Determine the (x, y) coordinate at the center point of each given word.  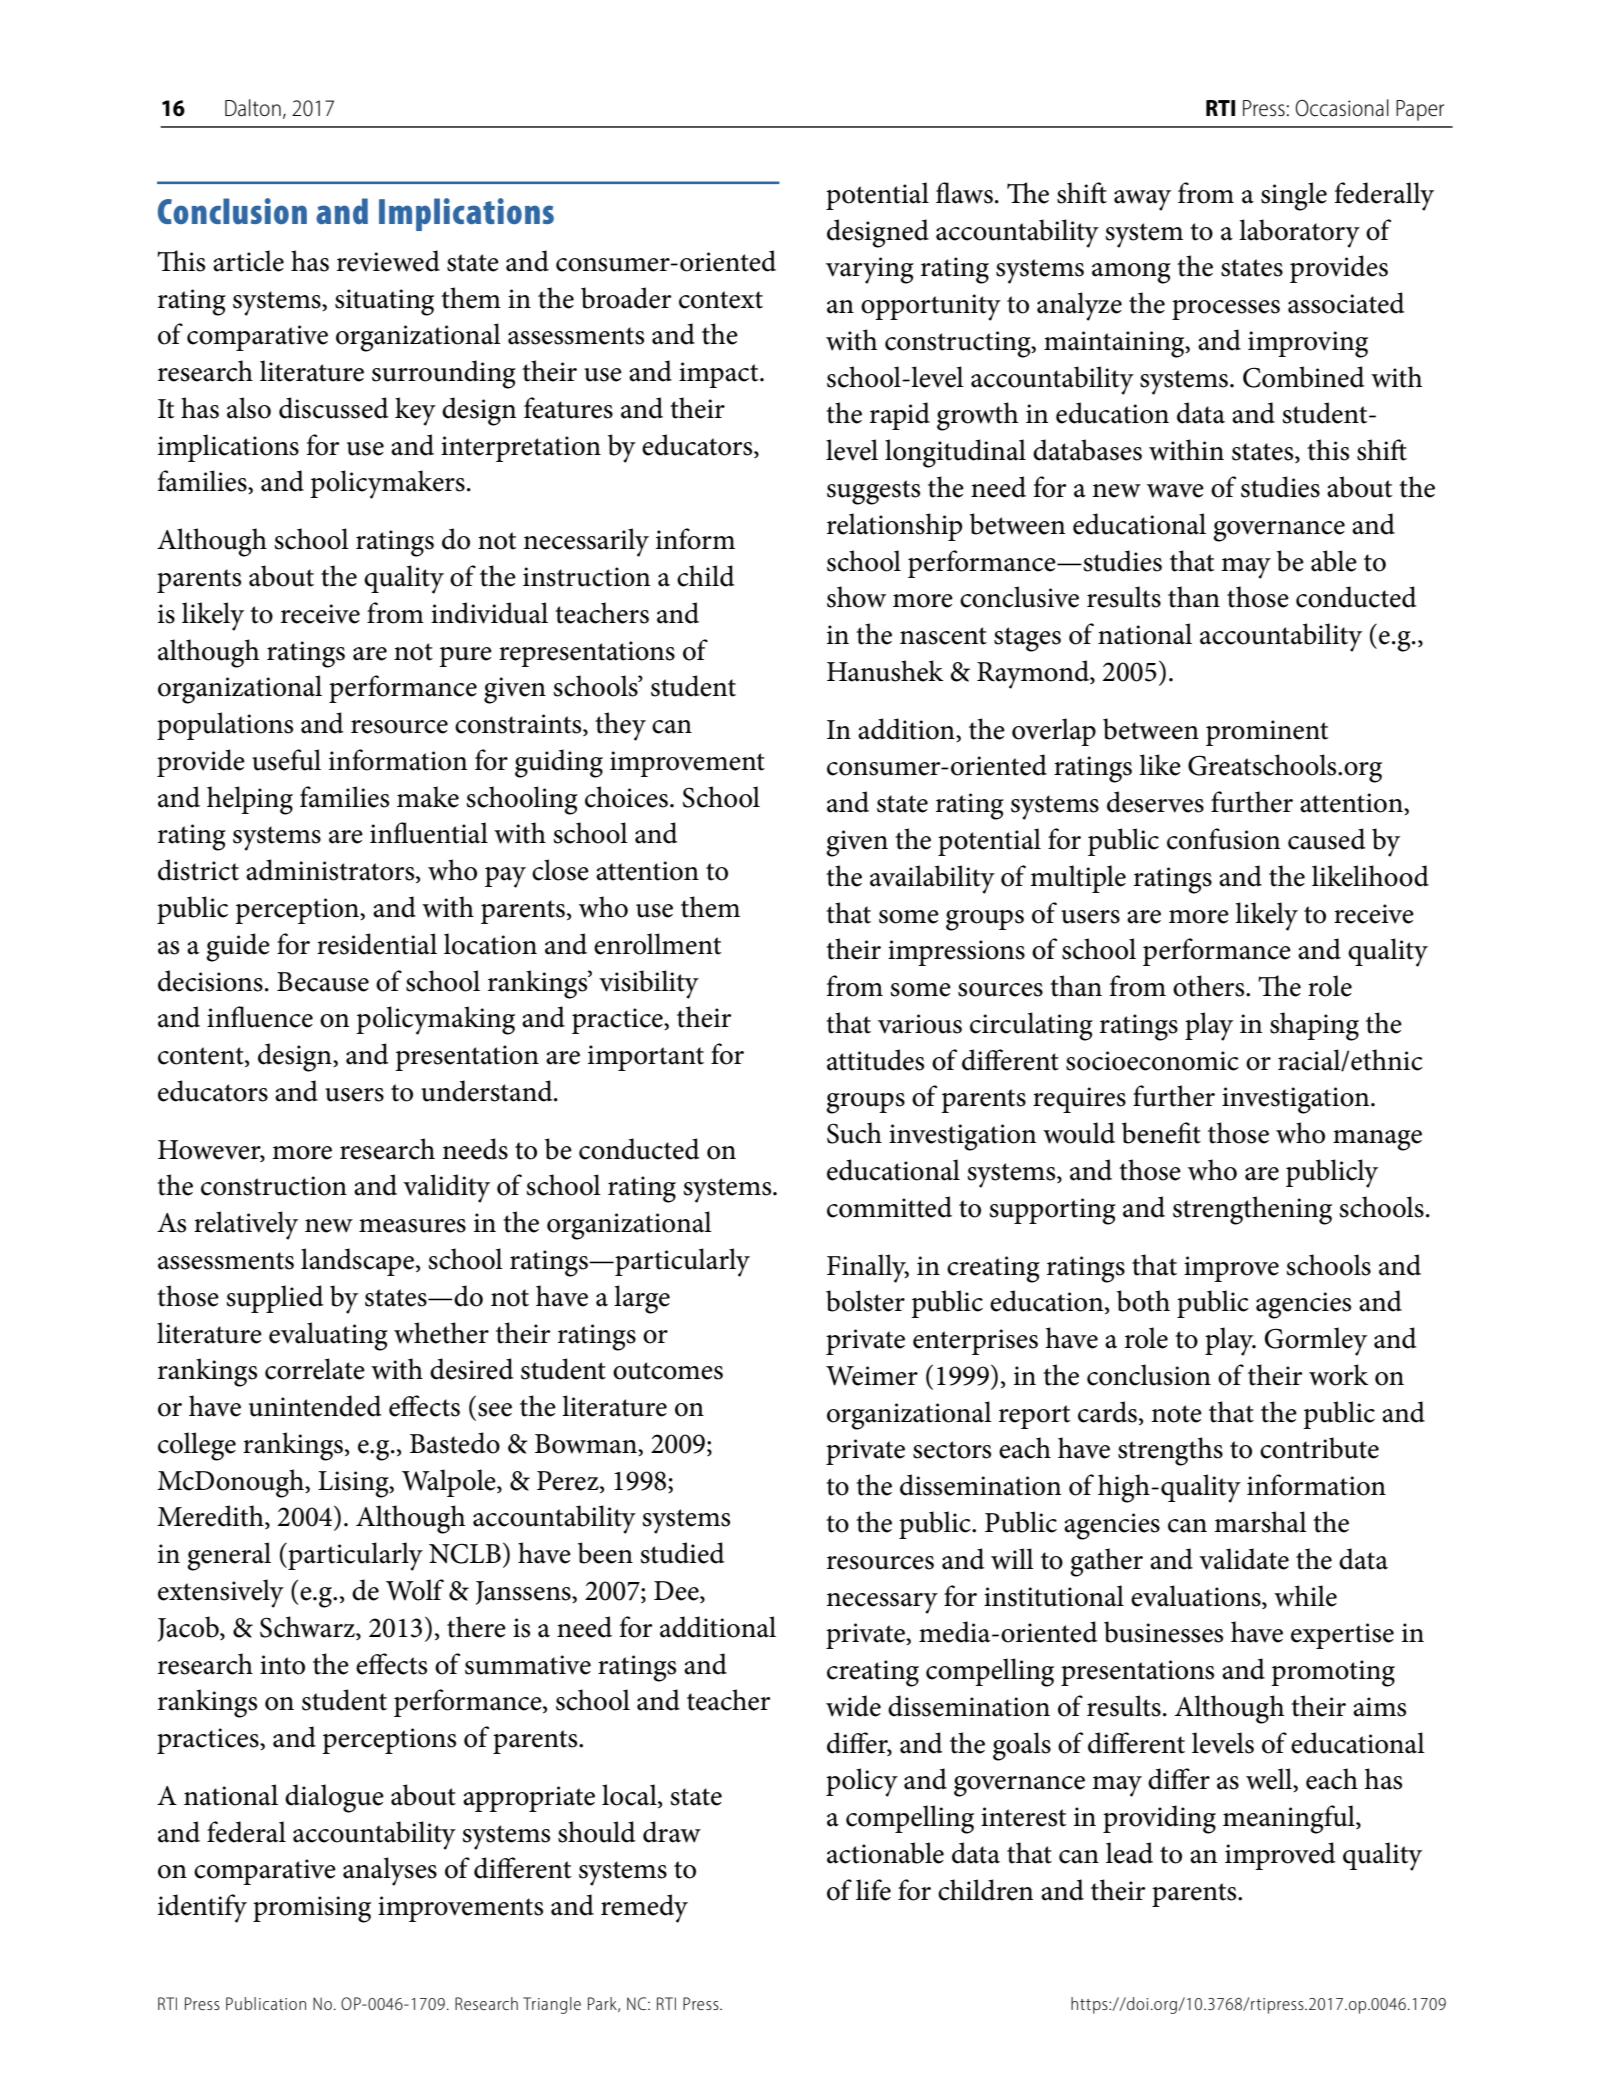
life (873, 1890)
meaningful (1290, 1819)
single (1294, 196)
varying (870, 270)
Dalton (253, 108)
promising (312, 1909)
